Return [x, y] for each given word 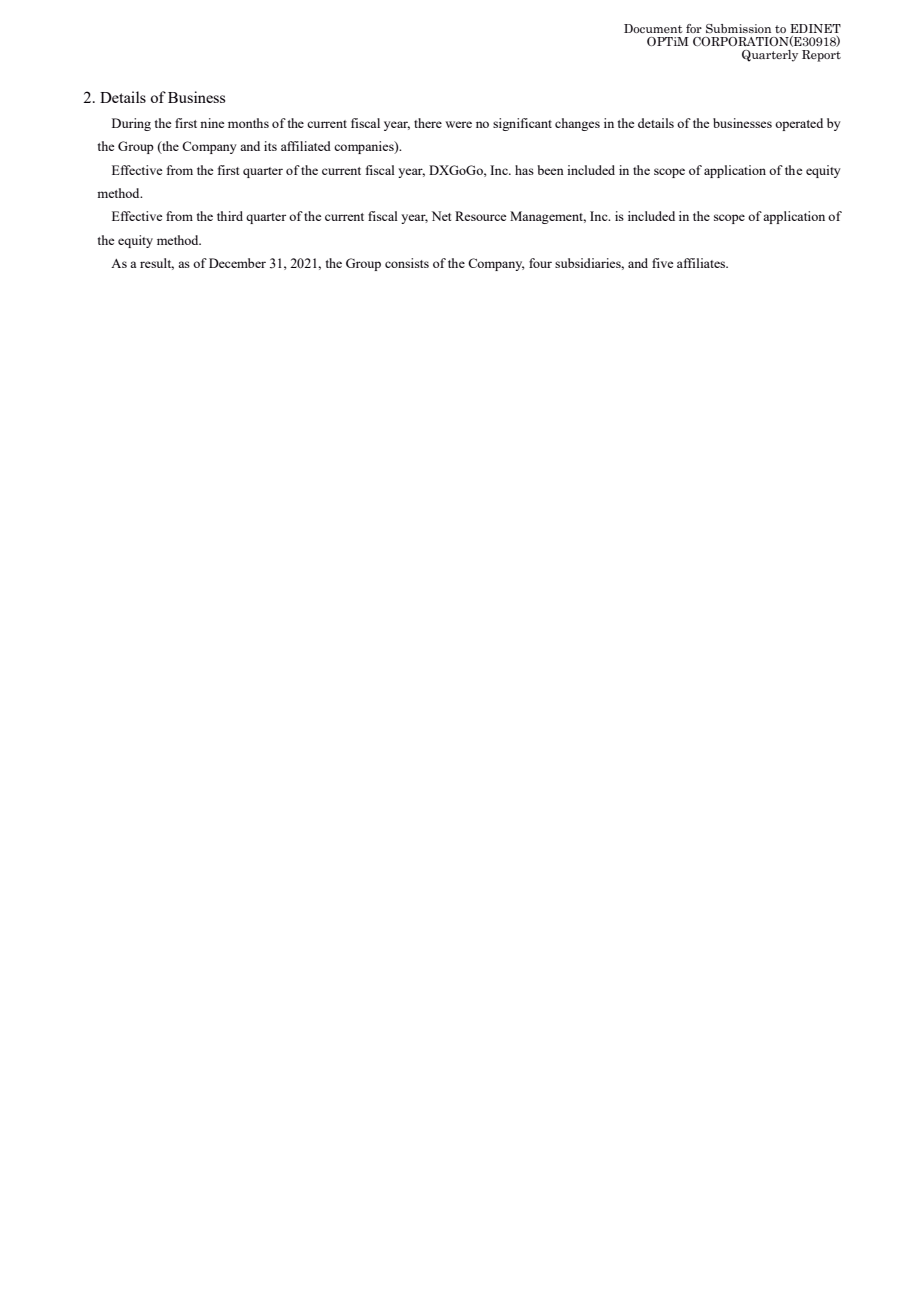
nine [212, 123]
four [540, 263]
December [237, 263]
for [694, 28]
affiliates [702, 263]
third [230, 216]
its [270, 146]
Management [548, 217]
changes [577, 124]
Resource [480, 216]
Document [653, 28]
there [428, 123]
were [458, 124]
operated [799, 124]
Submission [738, 28]
